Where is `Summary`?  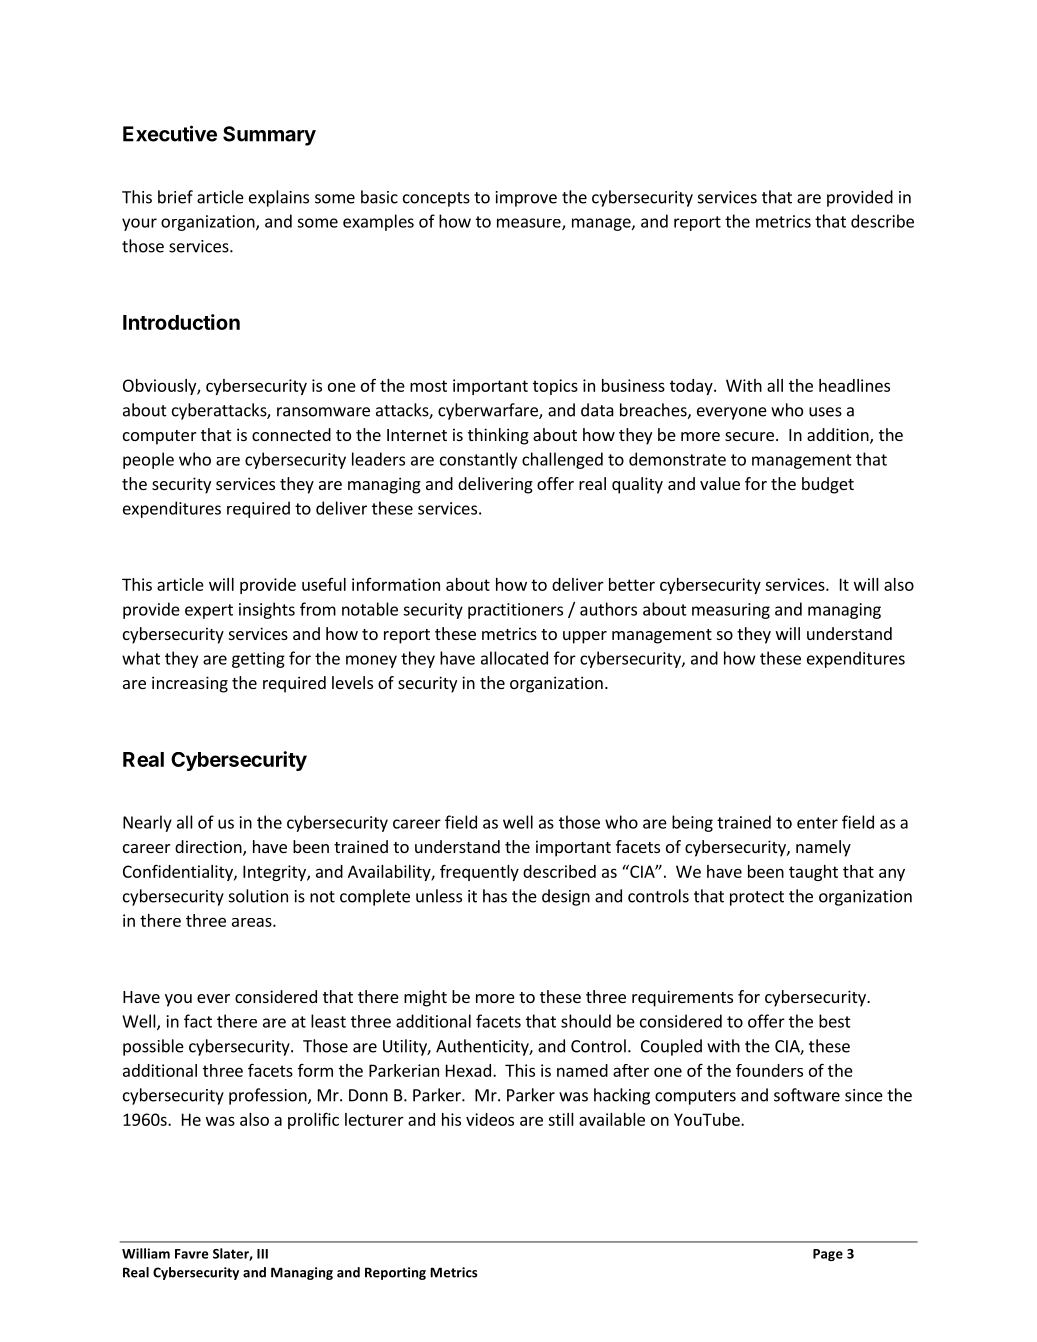 Summary is located at coordinates (269, 136).
